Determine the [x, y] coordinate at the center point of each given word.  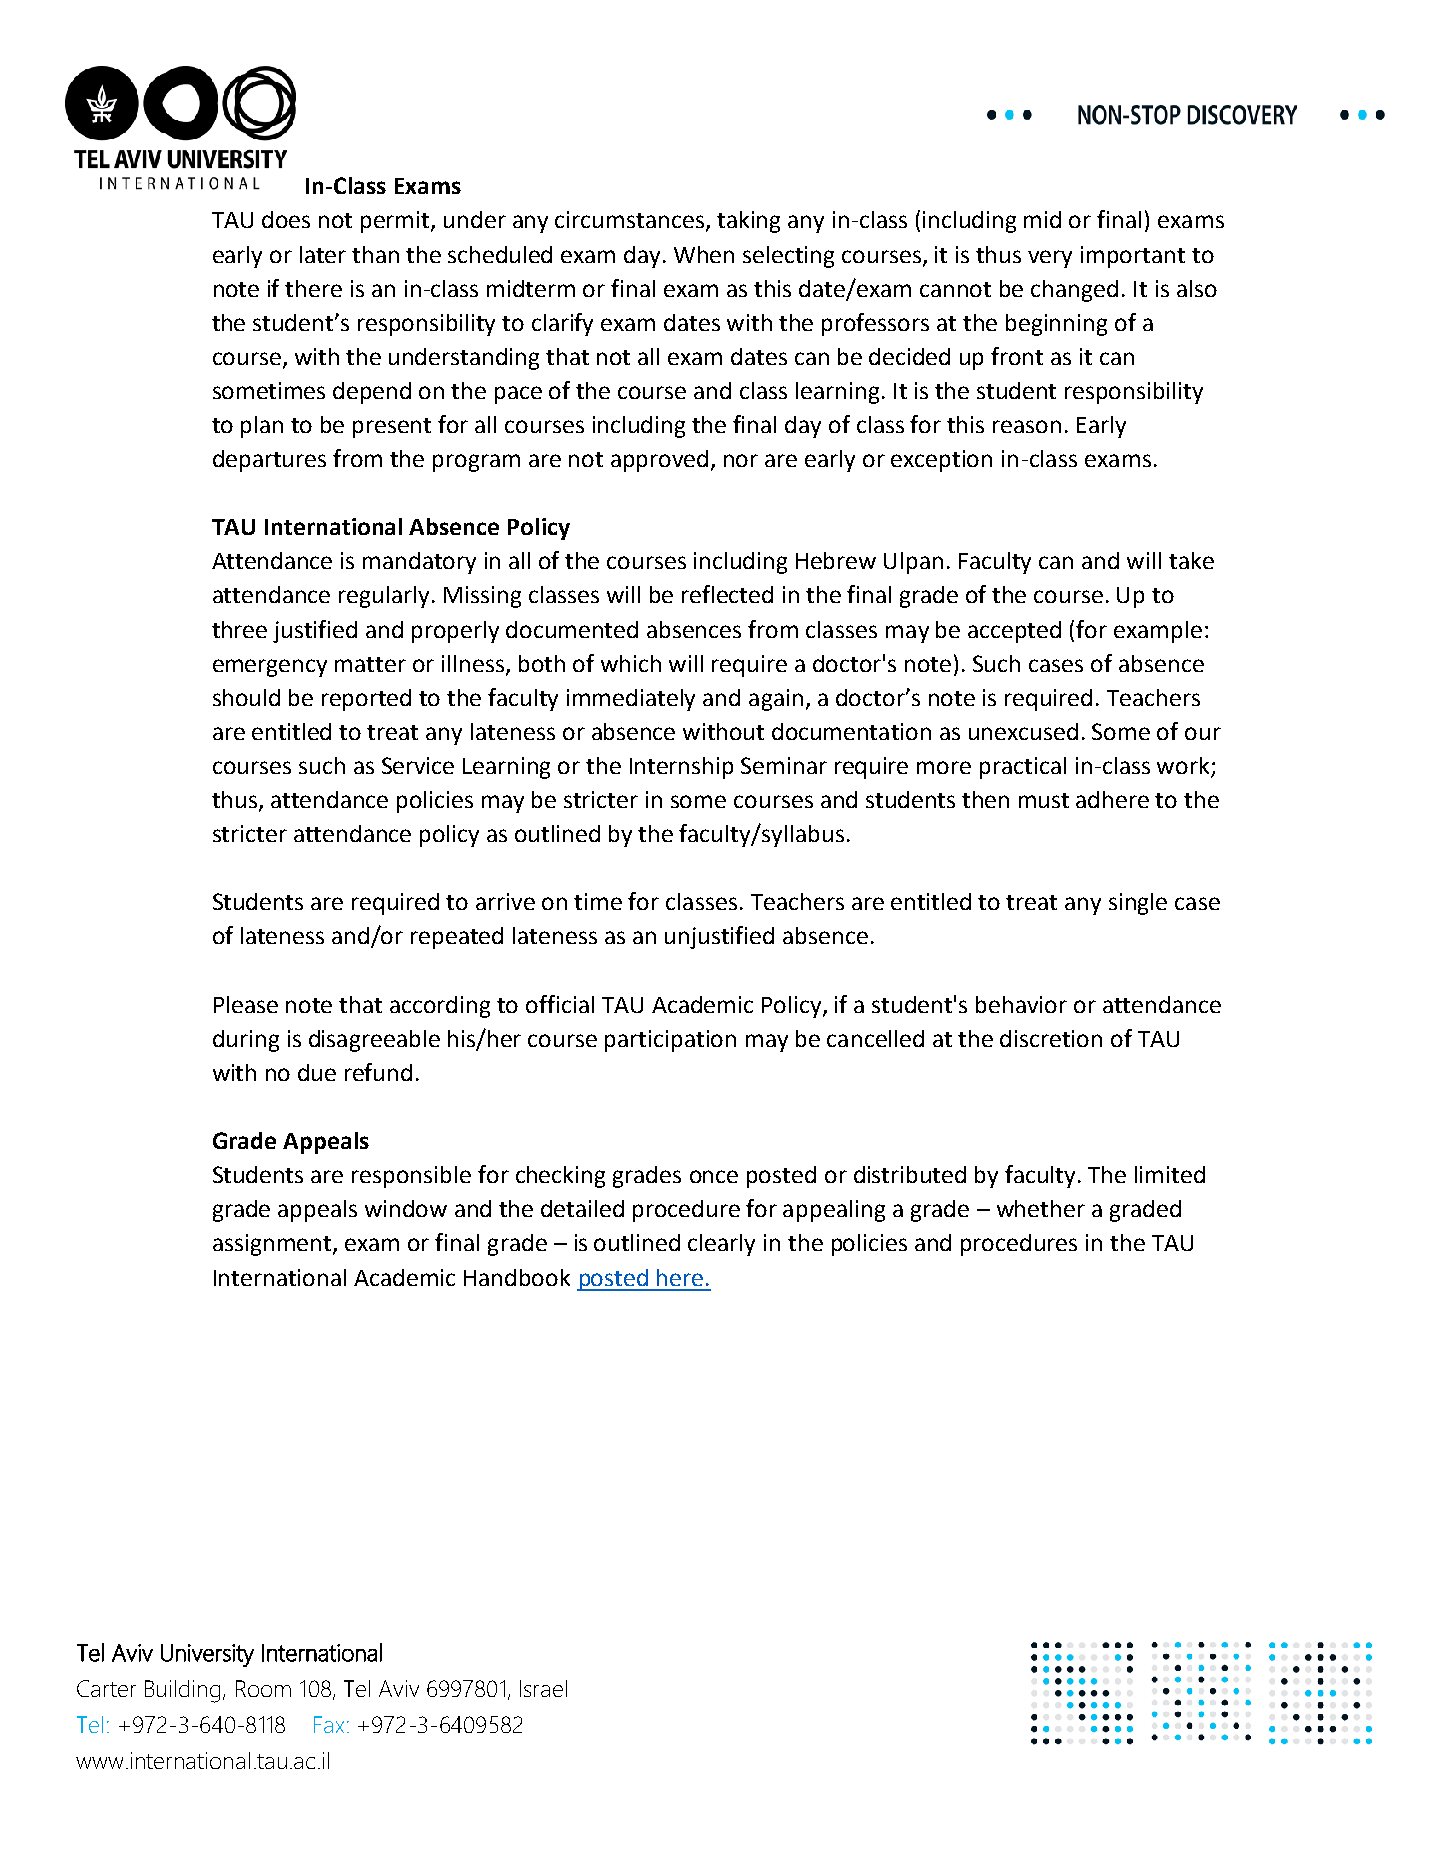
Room [263, 1688]
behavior [1021, 1004]
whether [1041, 1208]
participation [670, 1041]
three [239, 629]
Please [246, 1004]
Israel [543, 1688]
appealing [834, 1211]
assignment [273, 1245]
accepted [1014, 632]
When [704, 254]
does [286, 219]
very [1050, 259]
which [631, 663]
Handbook [517, 1277]
